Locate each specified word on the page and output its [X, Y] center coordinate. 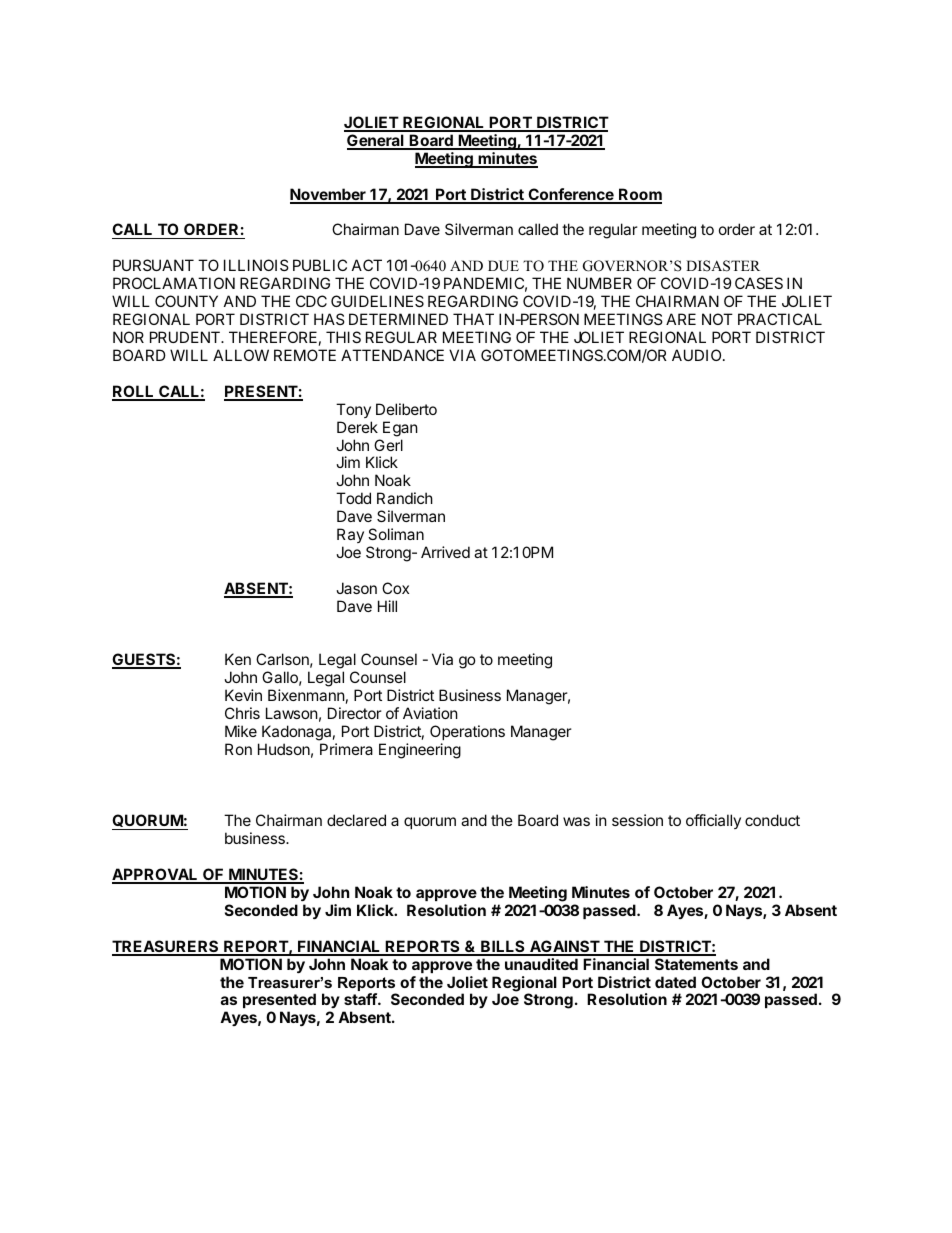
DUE [503, 266]
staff [361, 999]
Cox [395, 588]
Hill [387, 606]
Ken [238, 659]
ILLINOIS [256, 265]
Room [639, 195]
